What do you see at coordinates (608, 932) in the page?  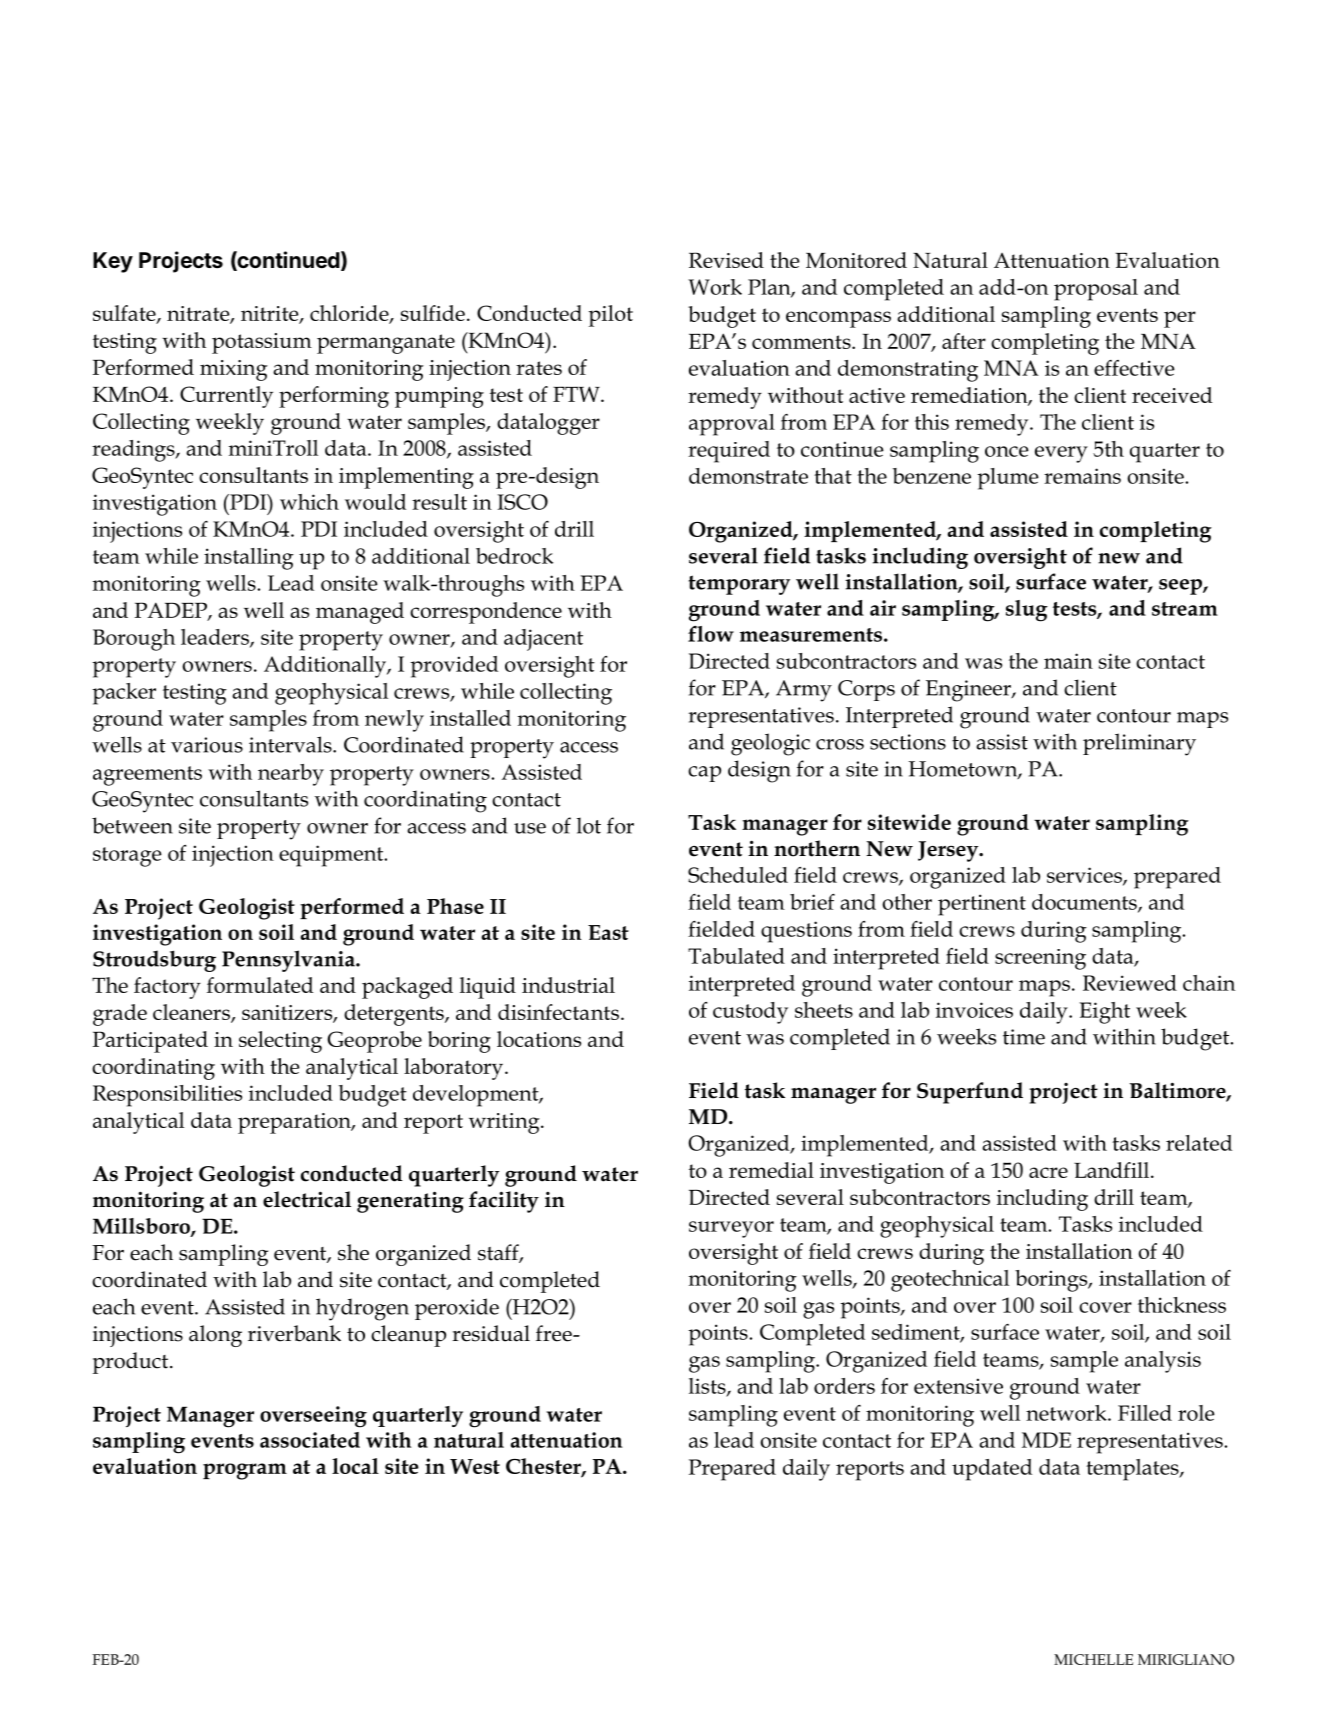 I see `East` at bounding box center [608, 932].
